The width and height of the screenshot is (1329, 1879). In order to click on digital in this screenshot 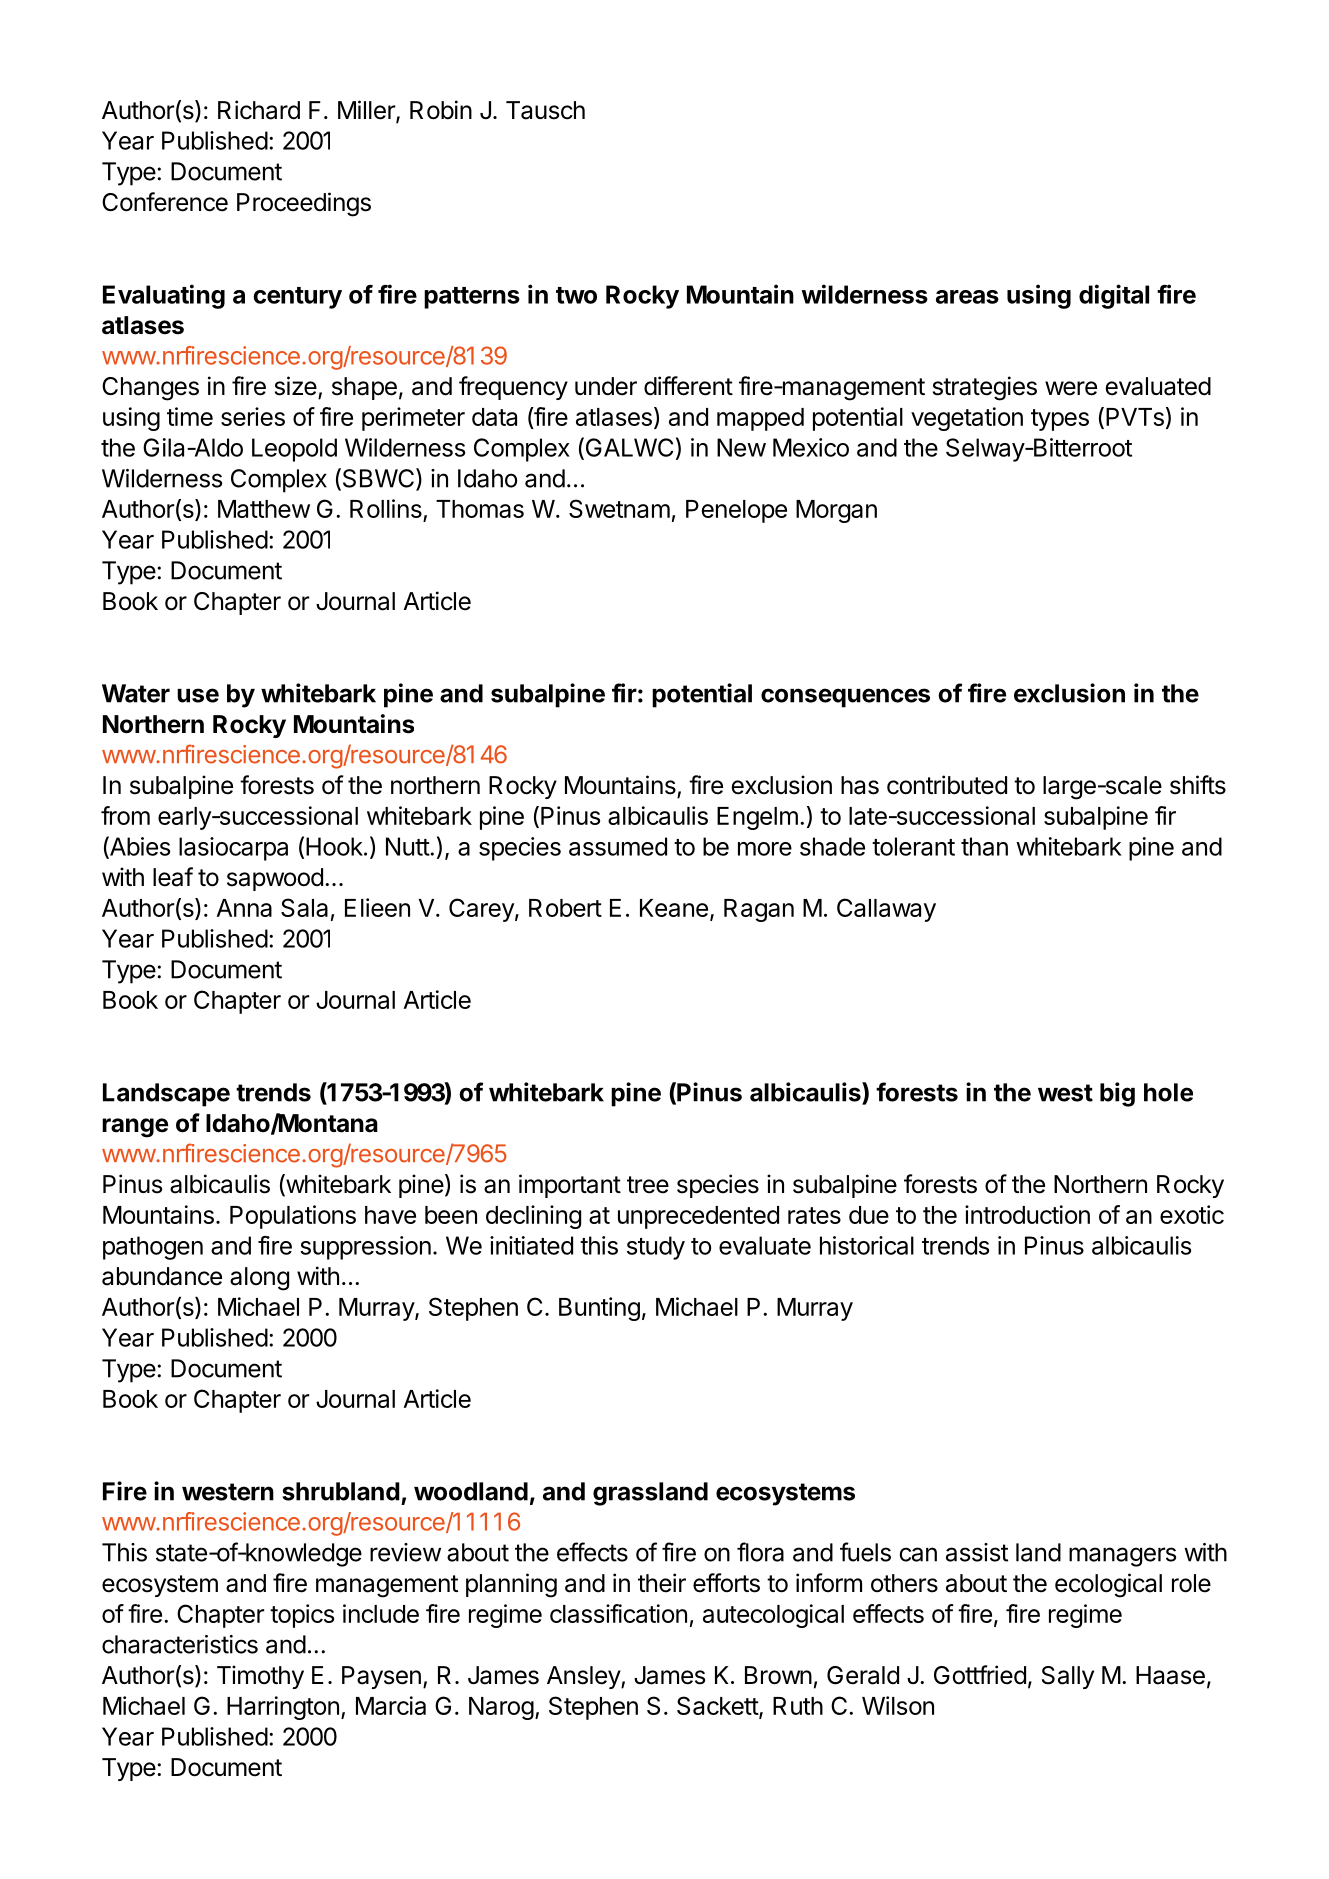, I will do `click(1114, 296)`.
